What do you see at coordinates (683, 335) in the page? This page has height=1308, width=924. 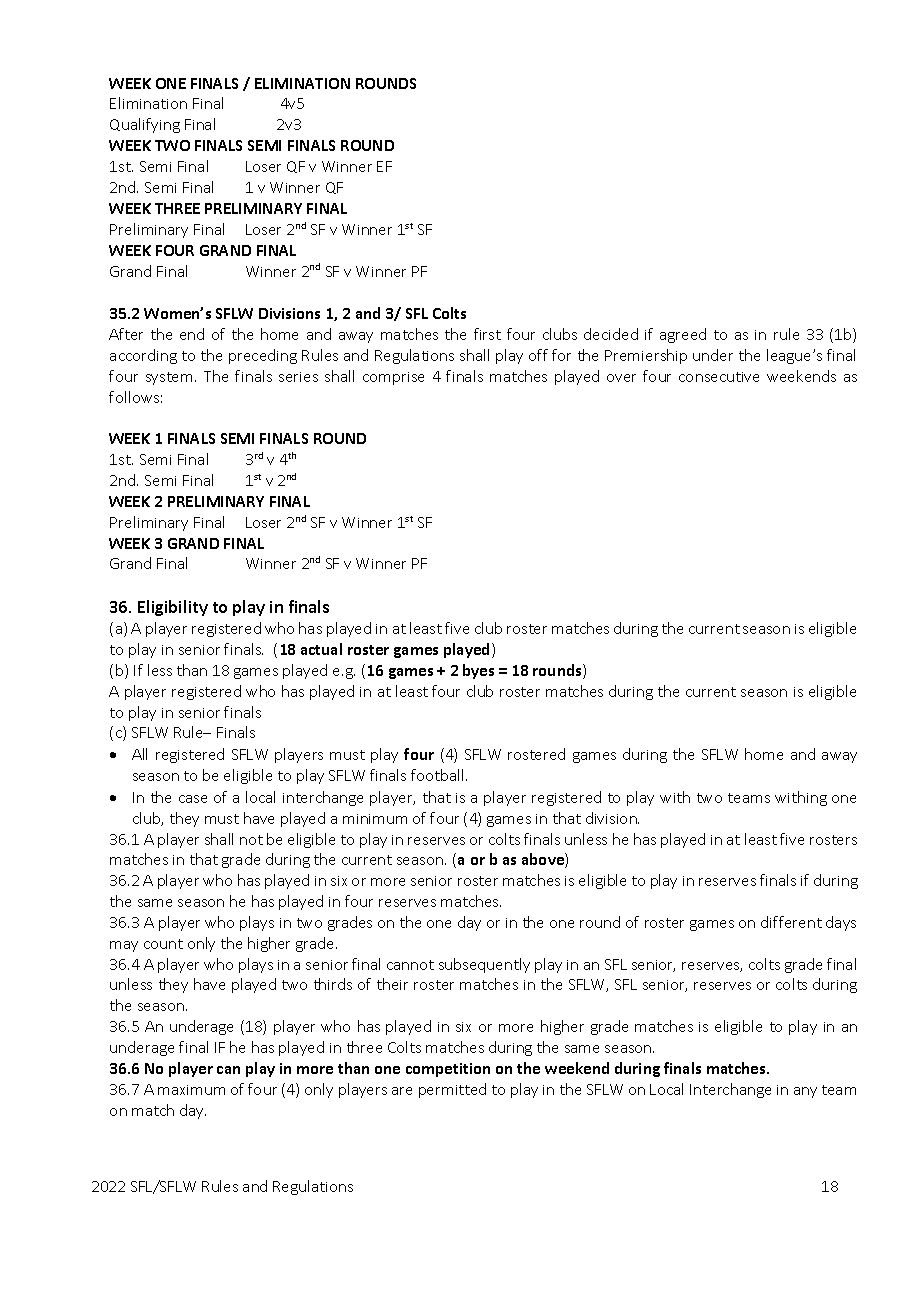 I see `agreed` at bounding box center [683, 335].
